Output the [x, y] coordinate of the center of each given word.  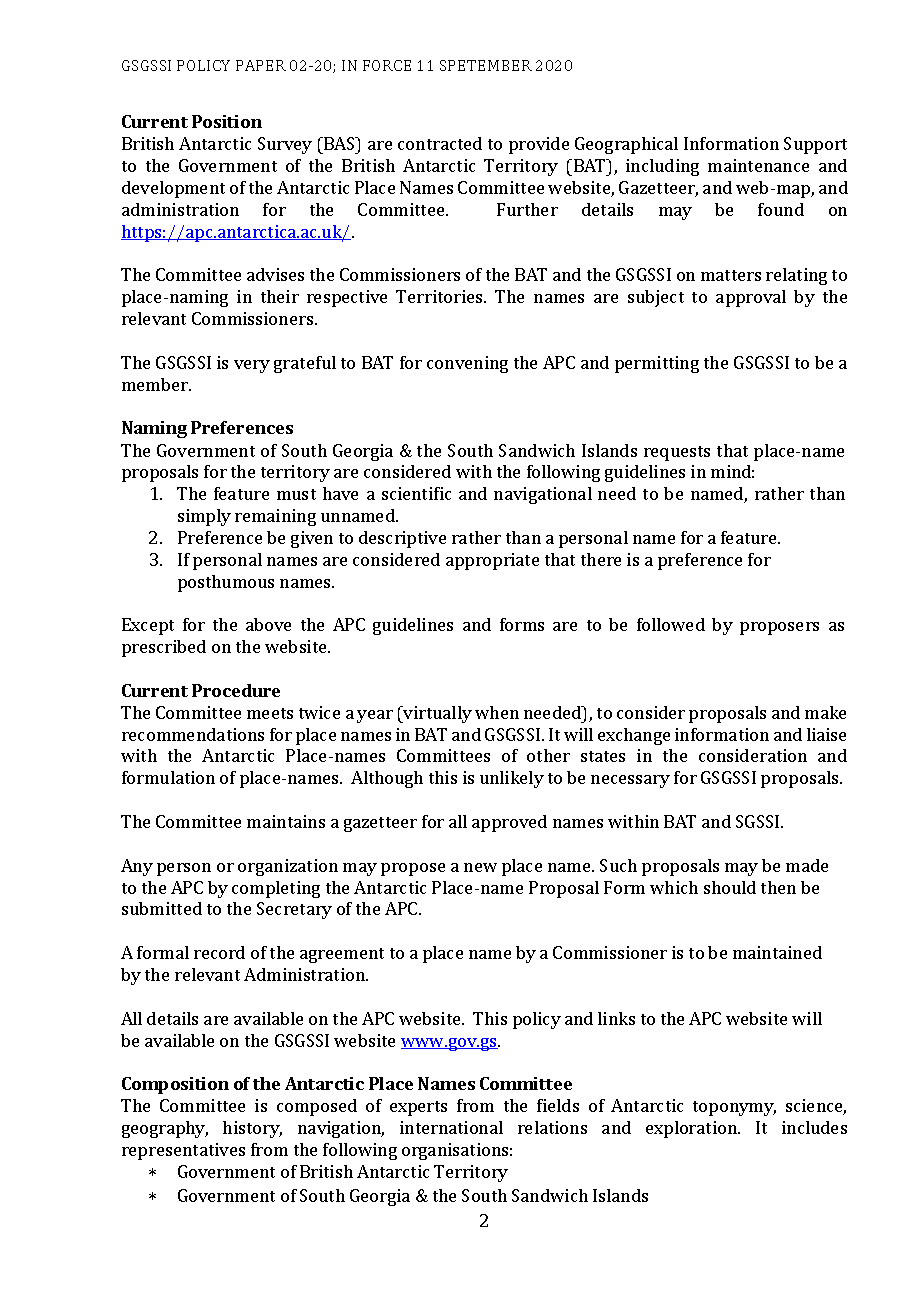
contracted [440, 143]
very [252, 366]
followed [671, 624]
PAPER [261, 65]
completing [276, 889]
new [480, 867]
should [730, 887]
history [252, 1129]
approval [751, 298]
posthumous [226, 583]
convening [467, 364]
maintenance [758, 165]
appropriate [492, 561]
